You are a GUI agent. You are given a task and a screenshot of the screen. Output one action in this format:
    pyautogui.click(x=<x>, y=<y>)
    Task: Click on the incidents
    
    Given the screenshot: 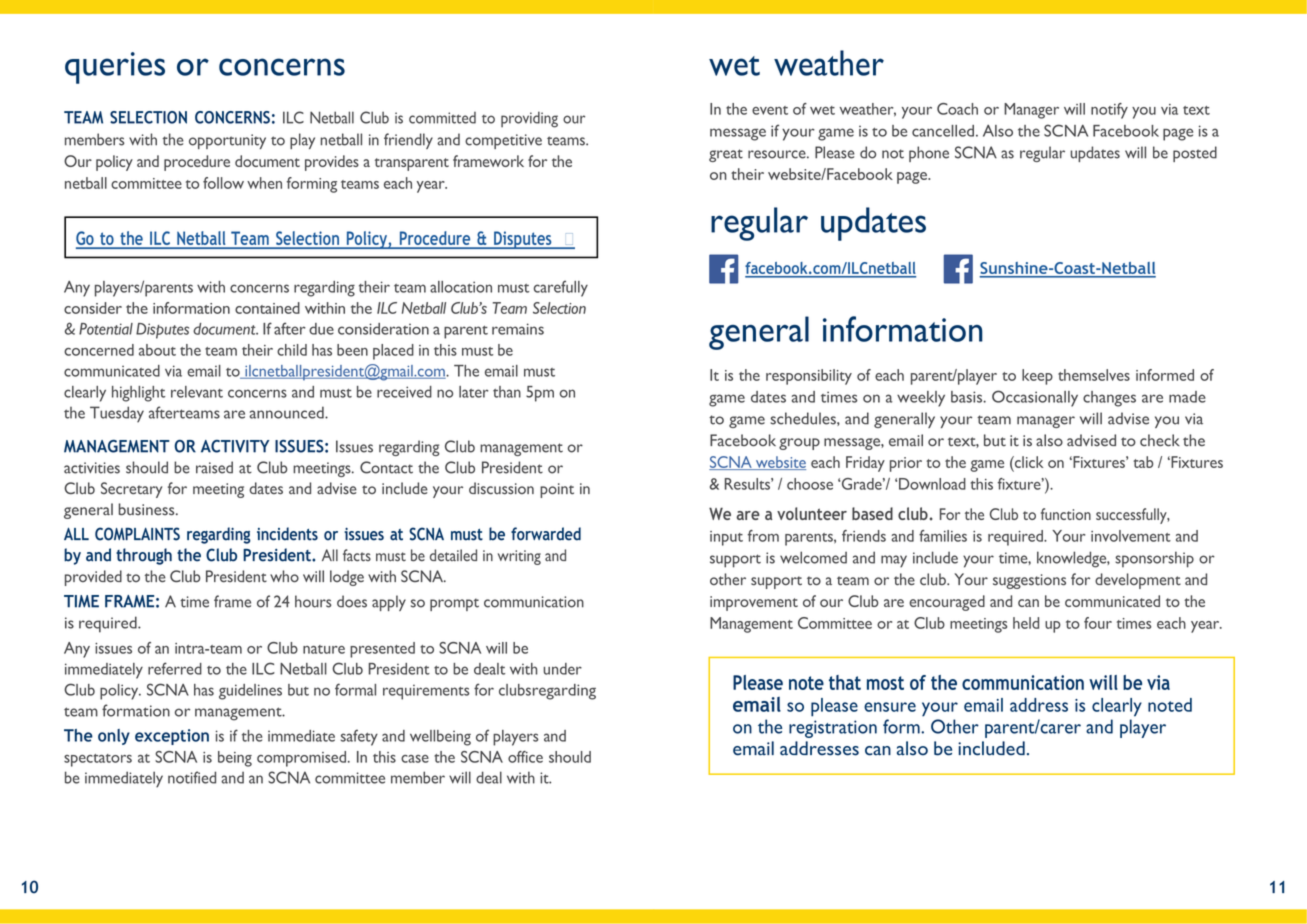 What is the action you would take?
    pyautogui.click(x=287, y=534)
